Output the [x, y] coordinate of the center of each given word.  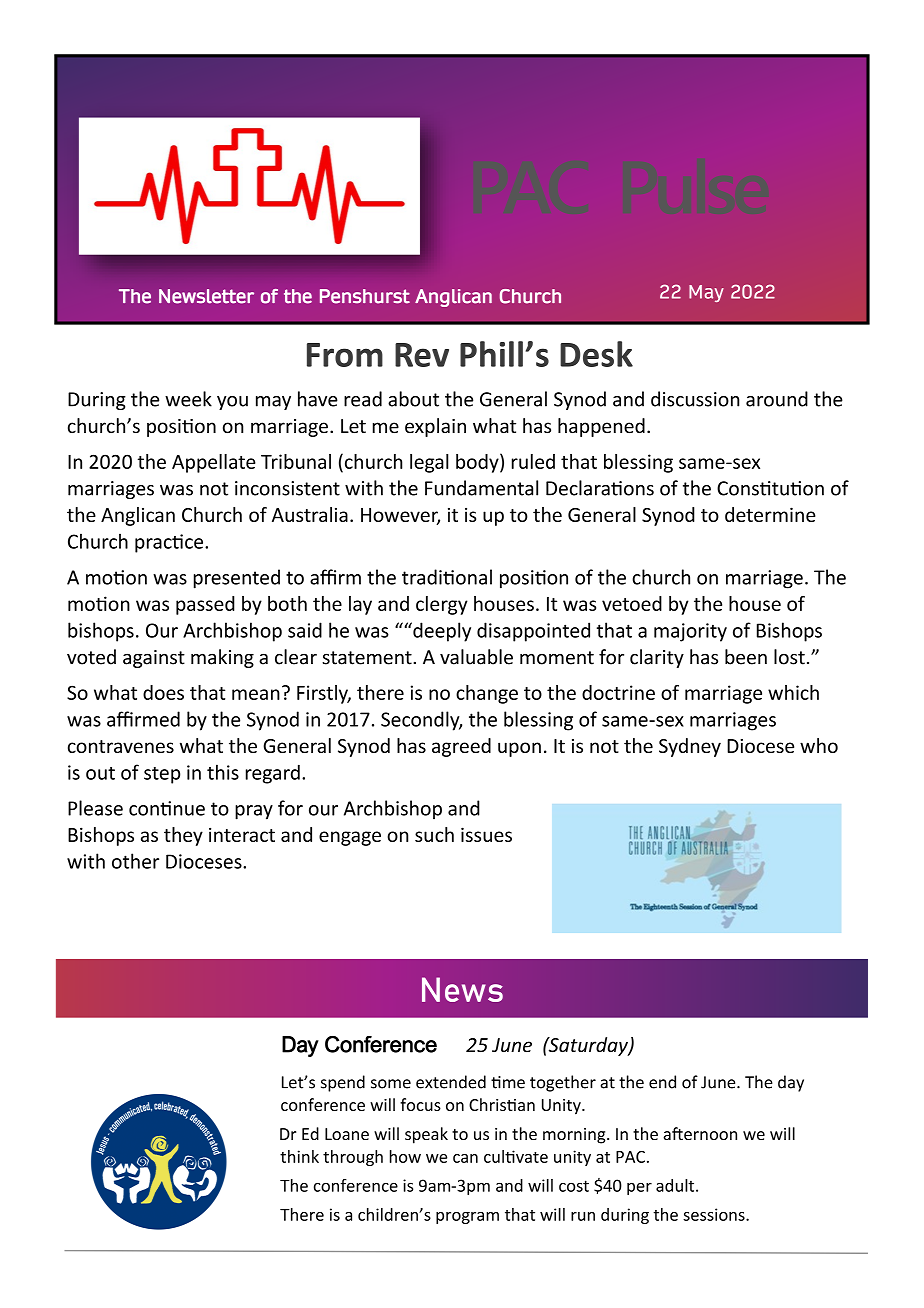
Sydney [690, 747]
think [299, 1156]
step [162, 775]
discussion [695, 399]
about [413, 399]
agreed [461, 747]
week [188, 399]
